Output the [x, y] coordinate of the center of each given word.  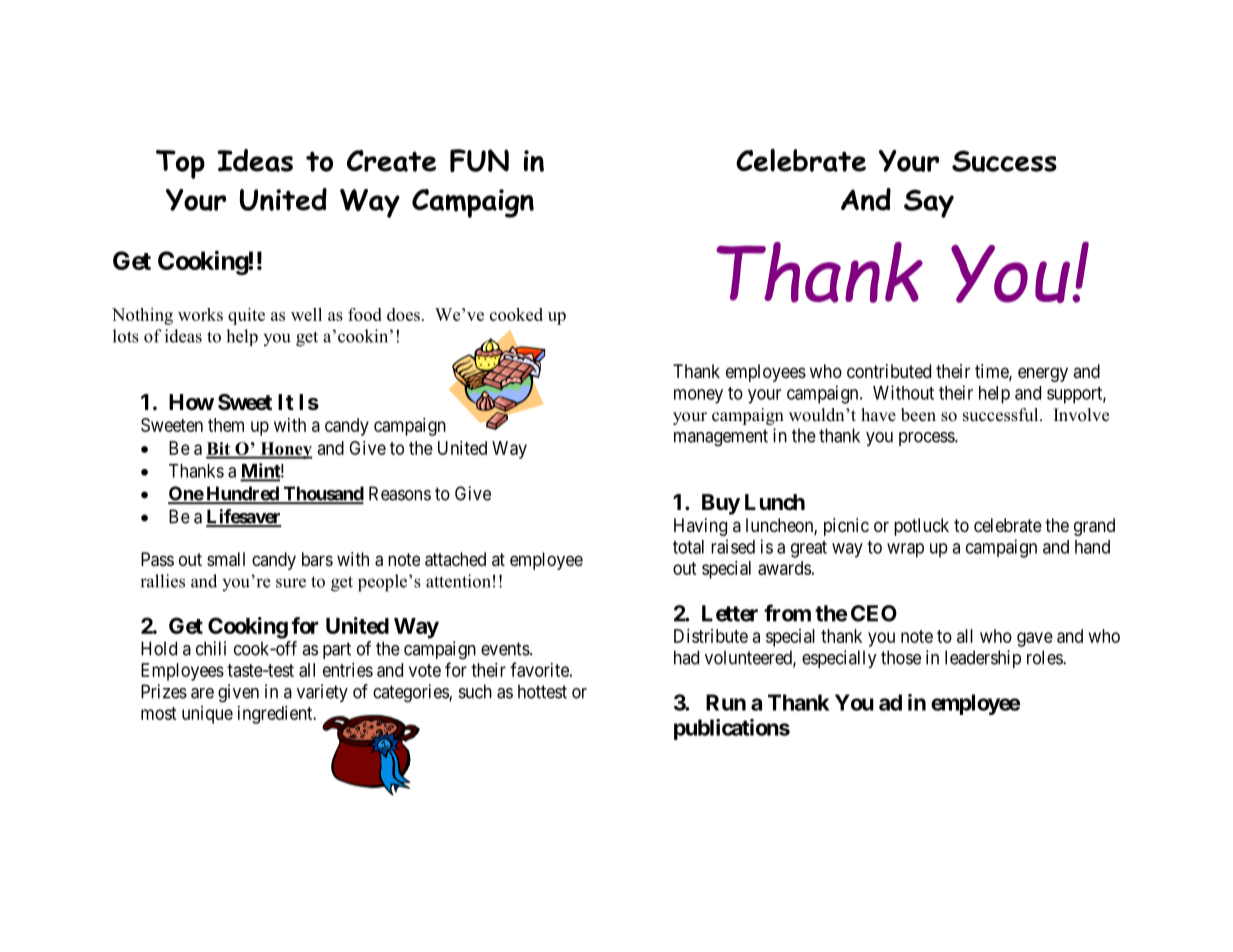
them [226, 425]
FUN [479, 160]
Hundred [242, 494]
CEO [874, 613]
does [403, 314]
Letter [730, 613]
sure [291, 583]
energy [1043, 374]
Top [180, 164]
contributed [889, 371]
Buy [721, 504]
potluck [921, 527]
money [698, 396]
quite [246, 316]
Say [929, 203]
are [202, 693]
